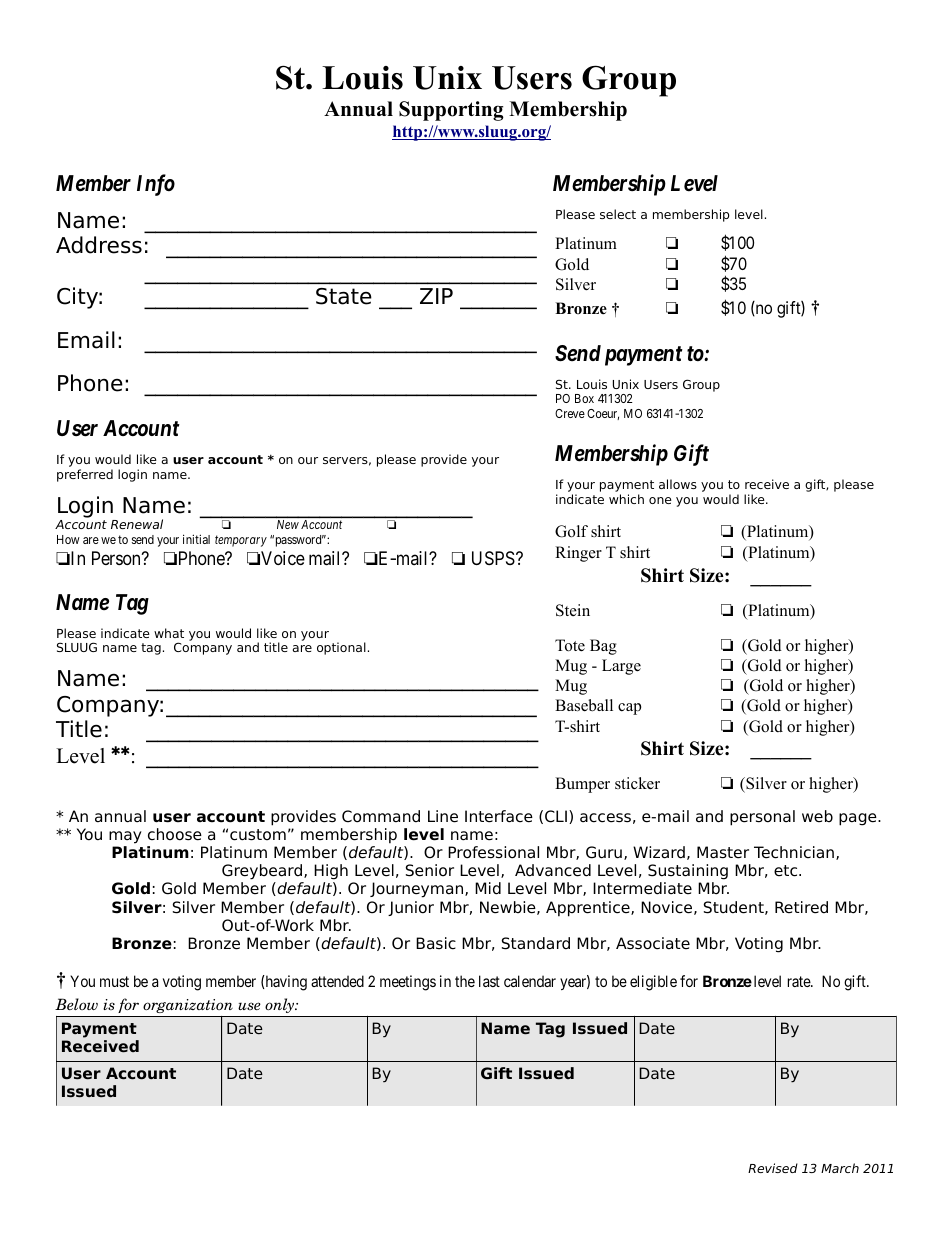 The width and height of the screenshot is (952, 1233). Describe the element at coordinates (773, 1168) in the screenshot. I see `Revised` at that location.
